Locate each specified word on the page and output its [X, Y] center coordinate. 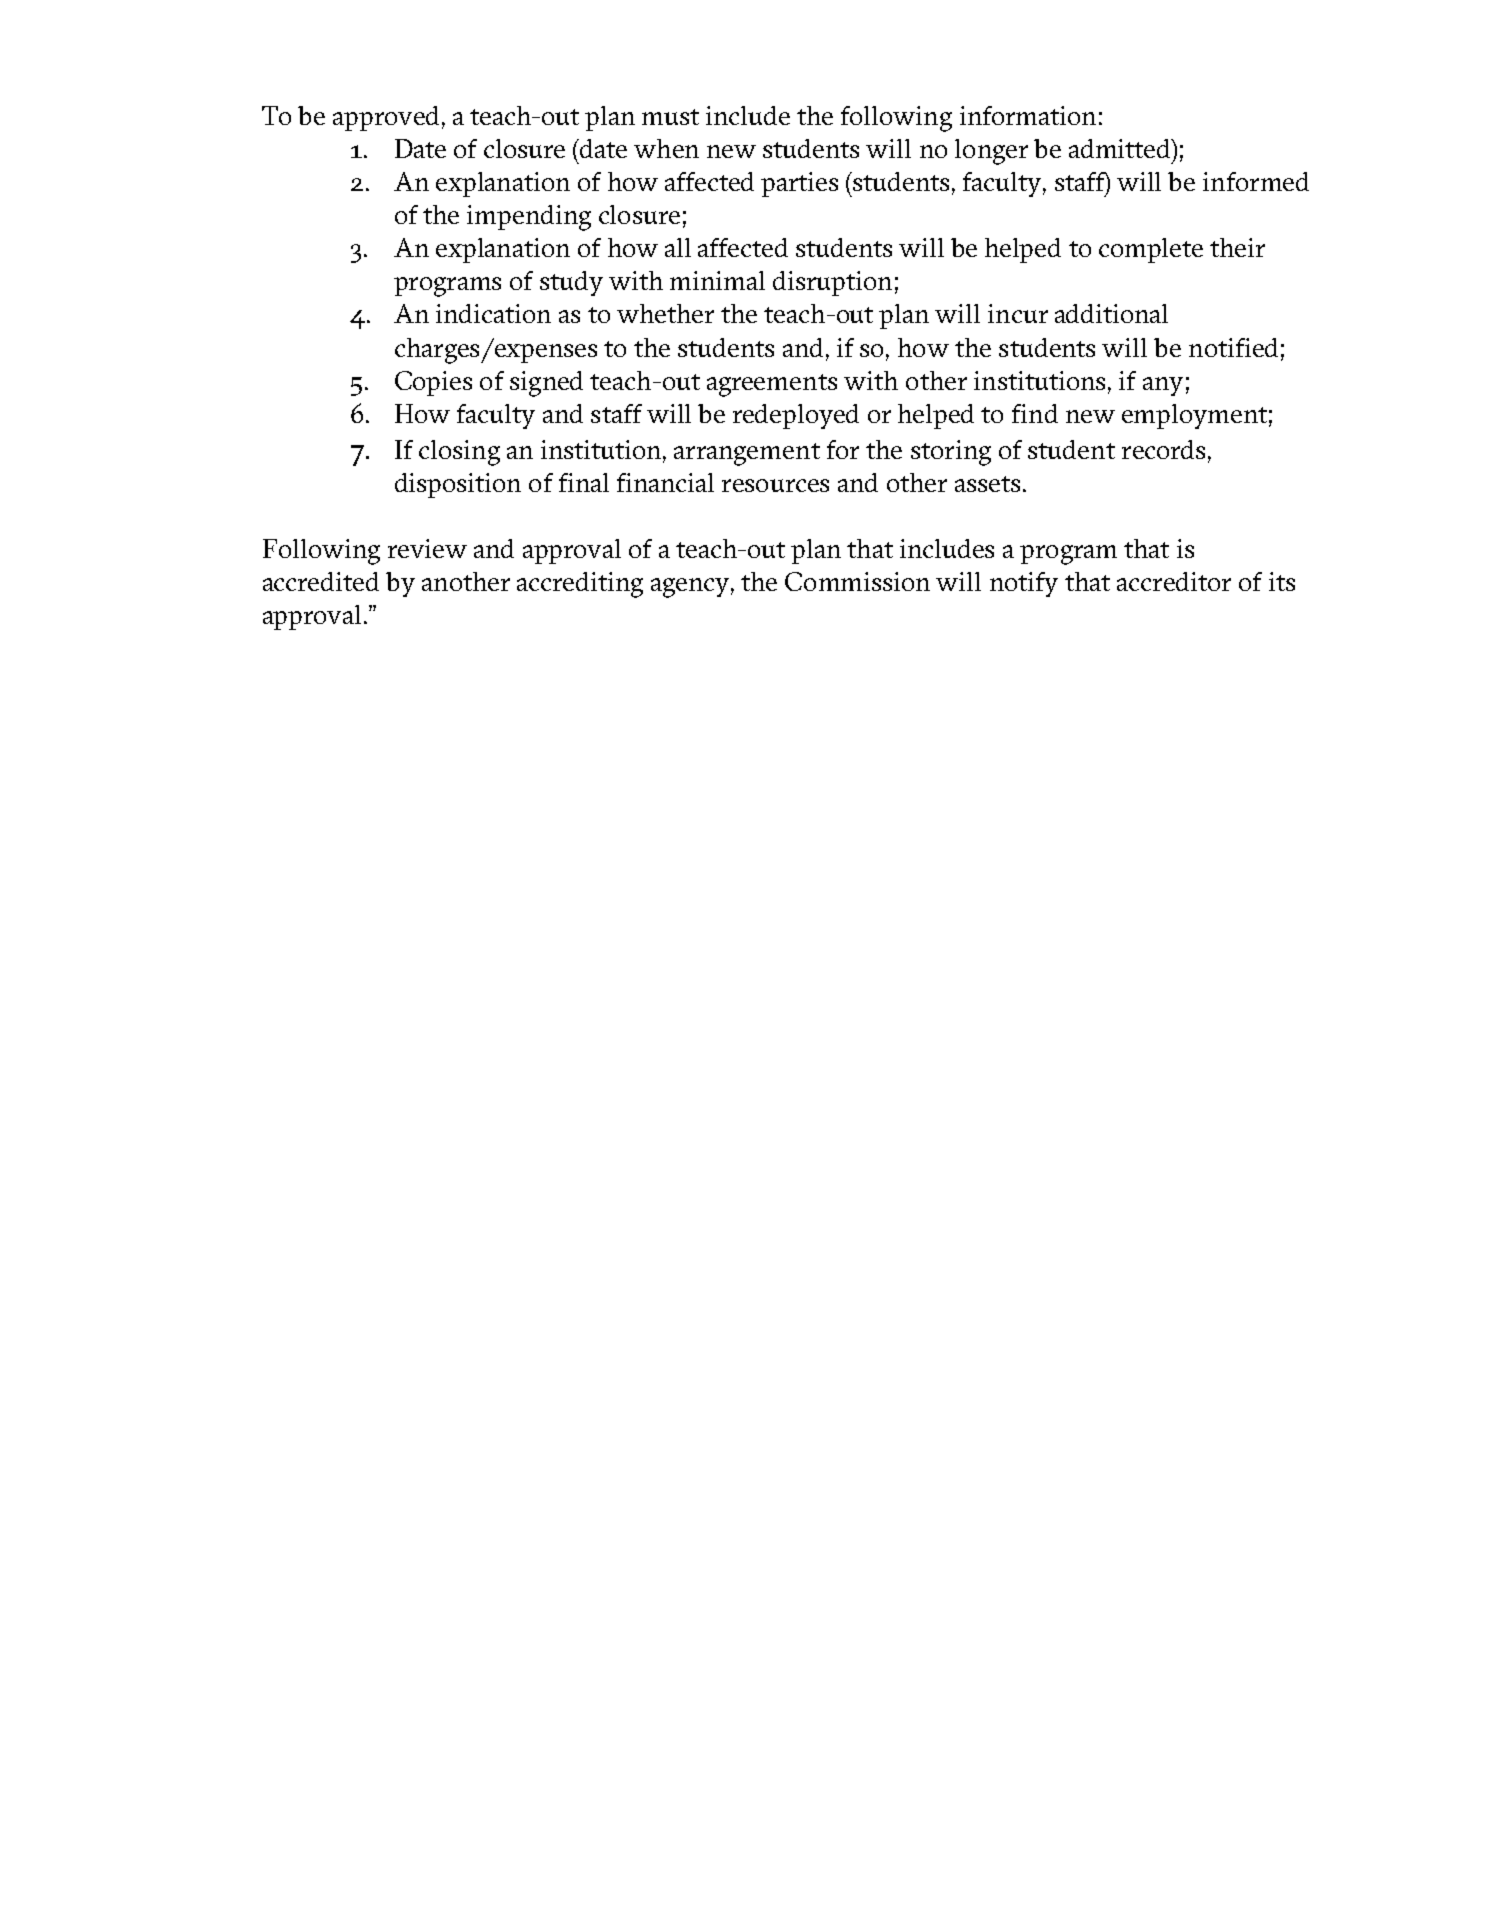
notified [1233, 347]
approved [386, 118]
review [427, 548]
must [670, 117]
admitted [1121, 148]
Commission [857, 581]
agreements [772, 385]
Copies [433, 383]
